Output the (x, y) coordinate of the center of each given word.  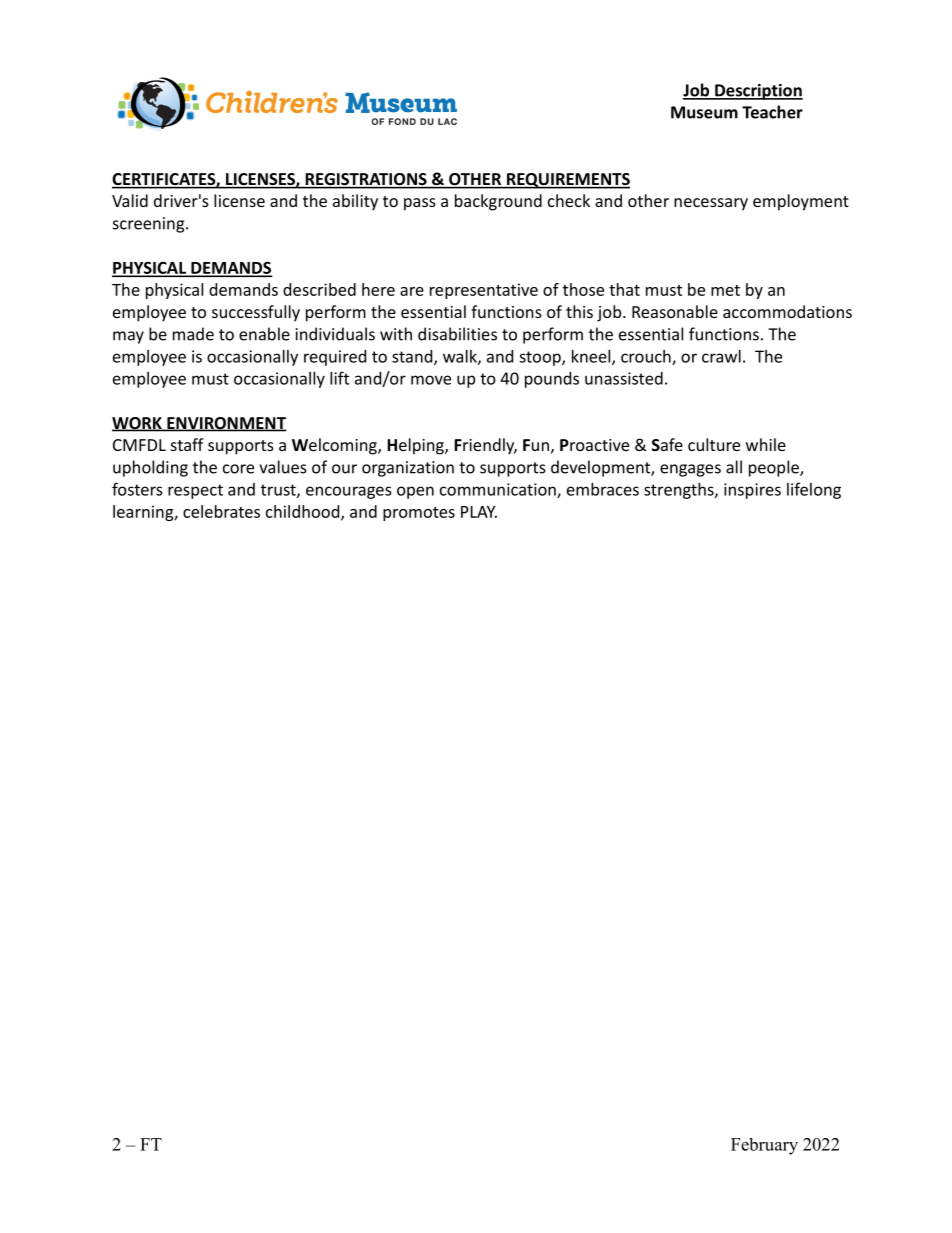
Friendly (485, 446)
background (498, 202)
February (764, 1146)
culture (714, 444)
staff (187, 444)
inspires (752, 491)
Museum (704, 112)
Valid (130, 200)
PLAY (479, 512)
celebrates (221, 511)
